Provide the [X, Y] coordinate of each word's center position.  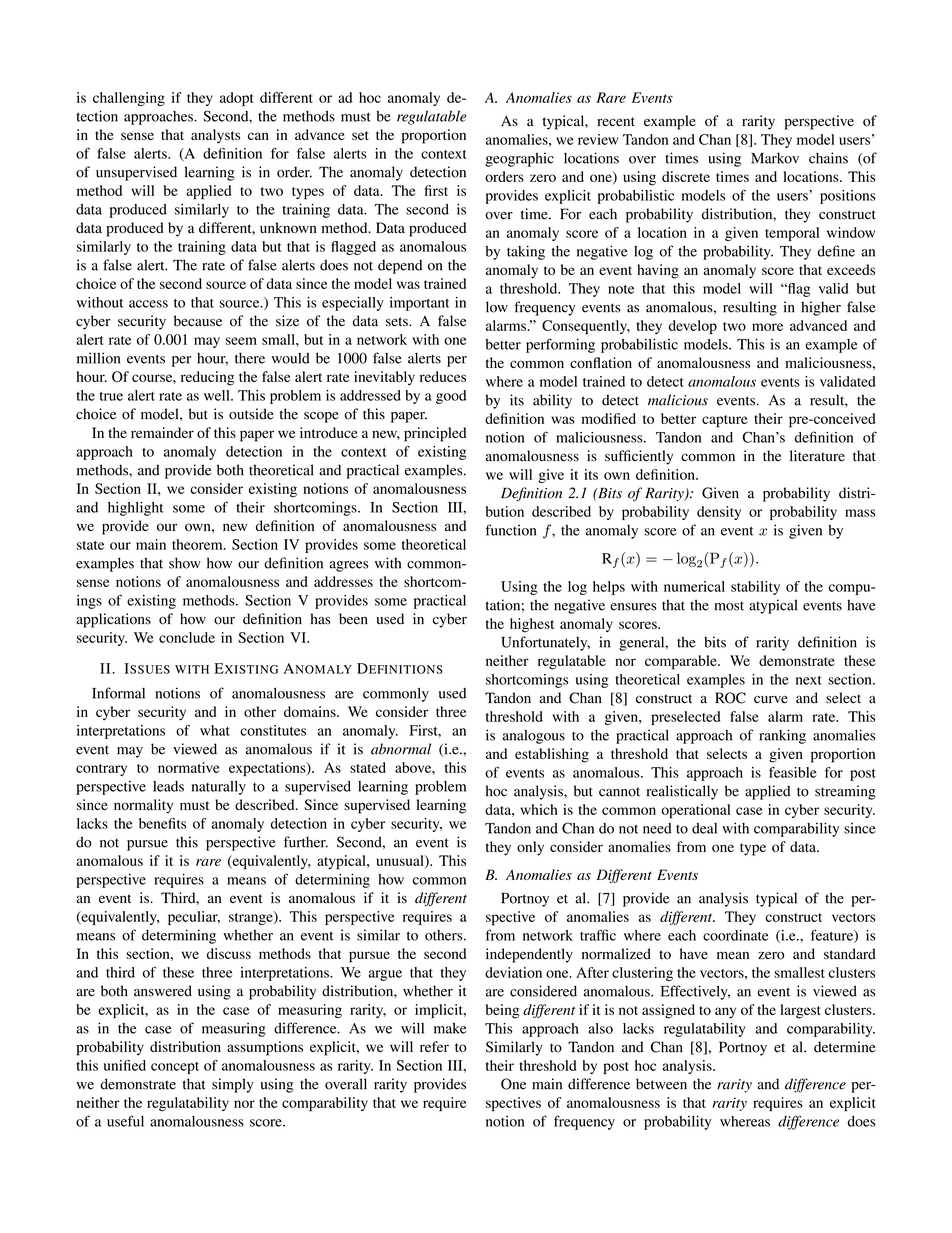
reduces [443, 376]
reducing [207, 378]
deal [704, 828]
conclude [187, 637]
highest [532, 625]
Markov [775, 158]
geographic [520, 159]
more [767, 327]
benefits [162, 823]
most [729, 606]
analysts [215, 136]
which [539, 809]
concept [175, 1068]
